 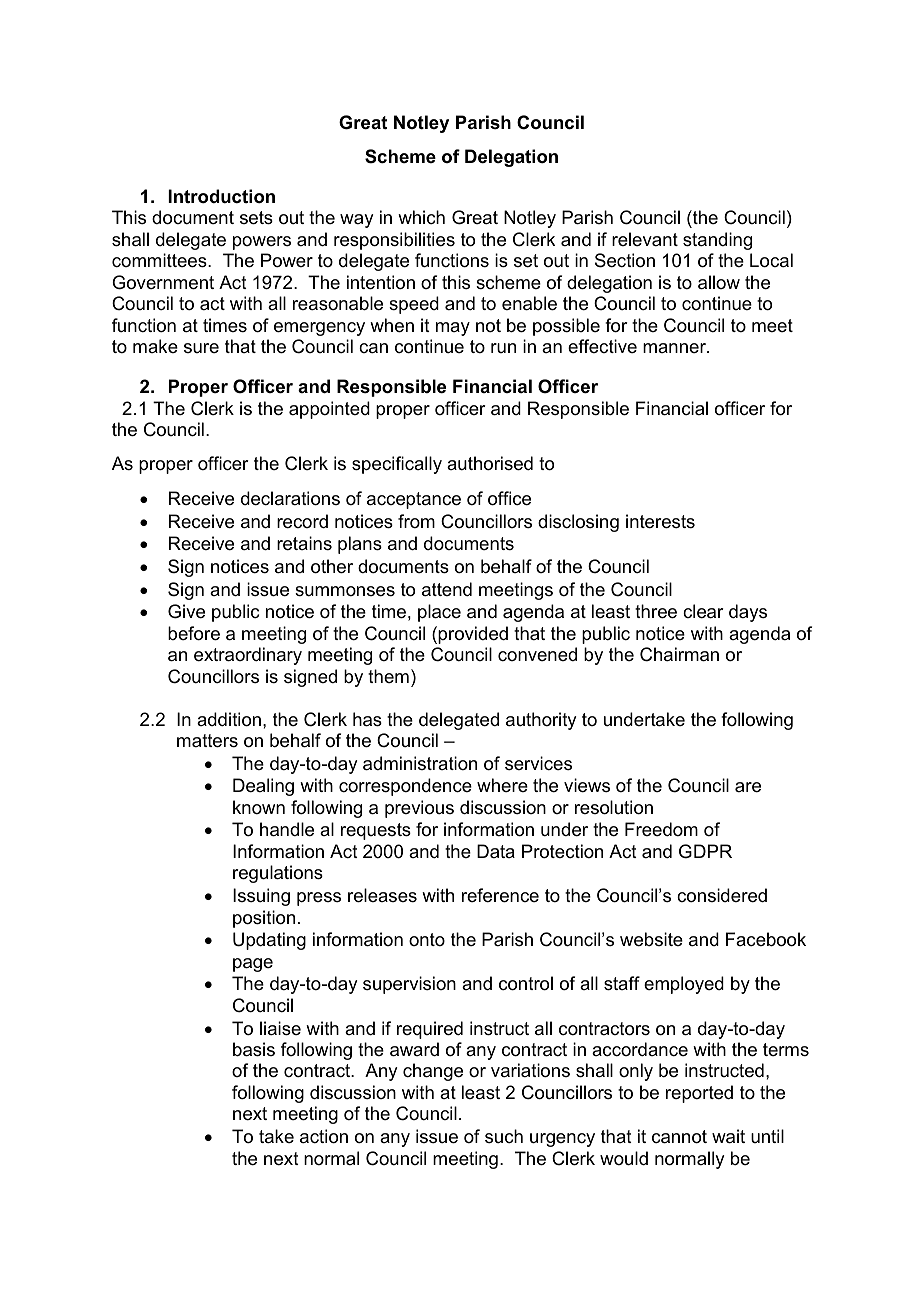 I want to click on standing, so click(x=717, y=241).
